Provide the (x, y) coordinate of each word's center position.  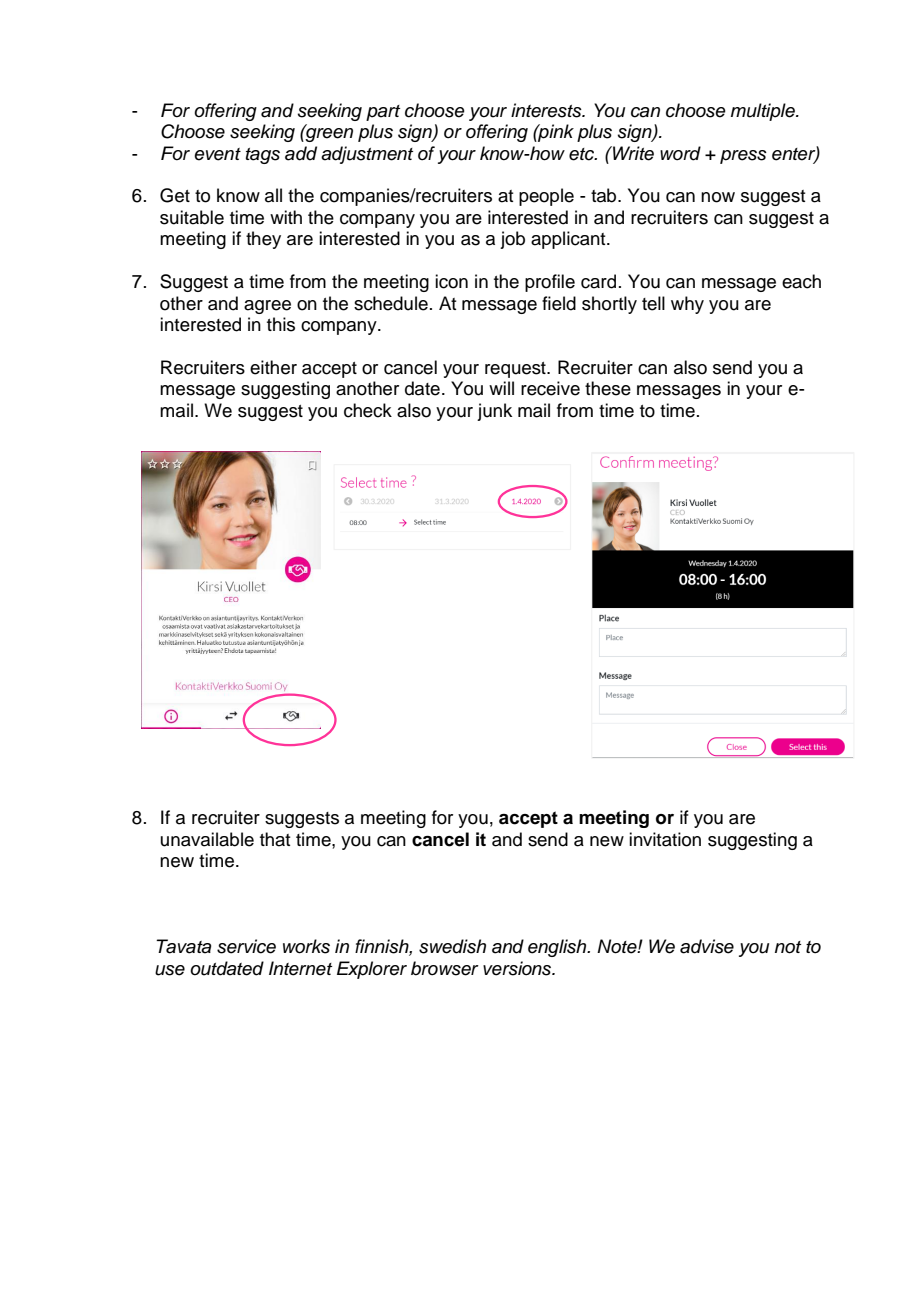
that (275, 839)
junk (494, 412)
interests (547, 110)
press (743, 157)
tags (263, 156)
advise (707, 946)
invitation (665, 839)
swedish (452, 946)
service (246, 946)
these (608, 388)
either (273, 367)
